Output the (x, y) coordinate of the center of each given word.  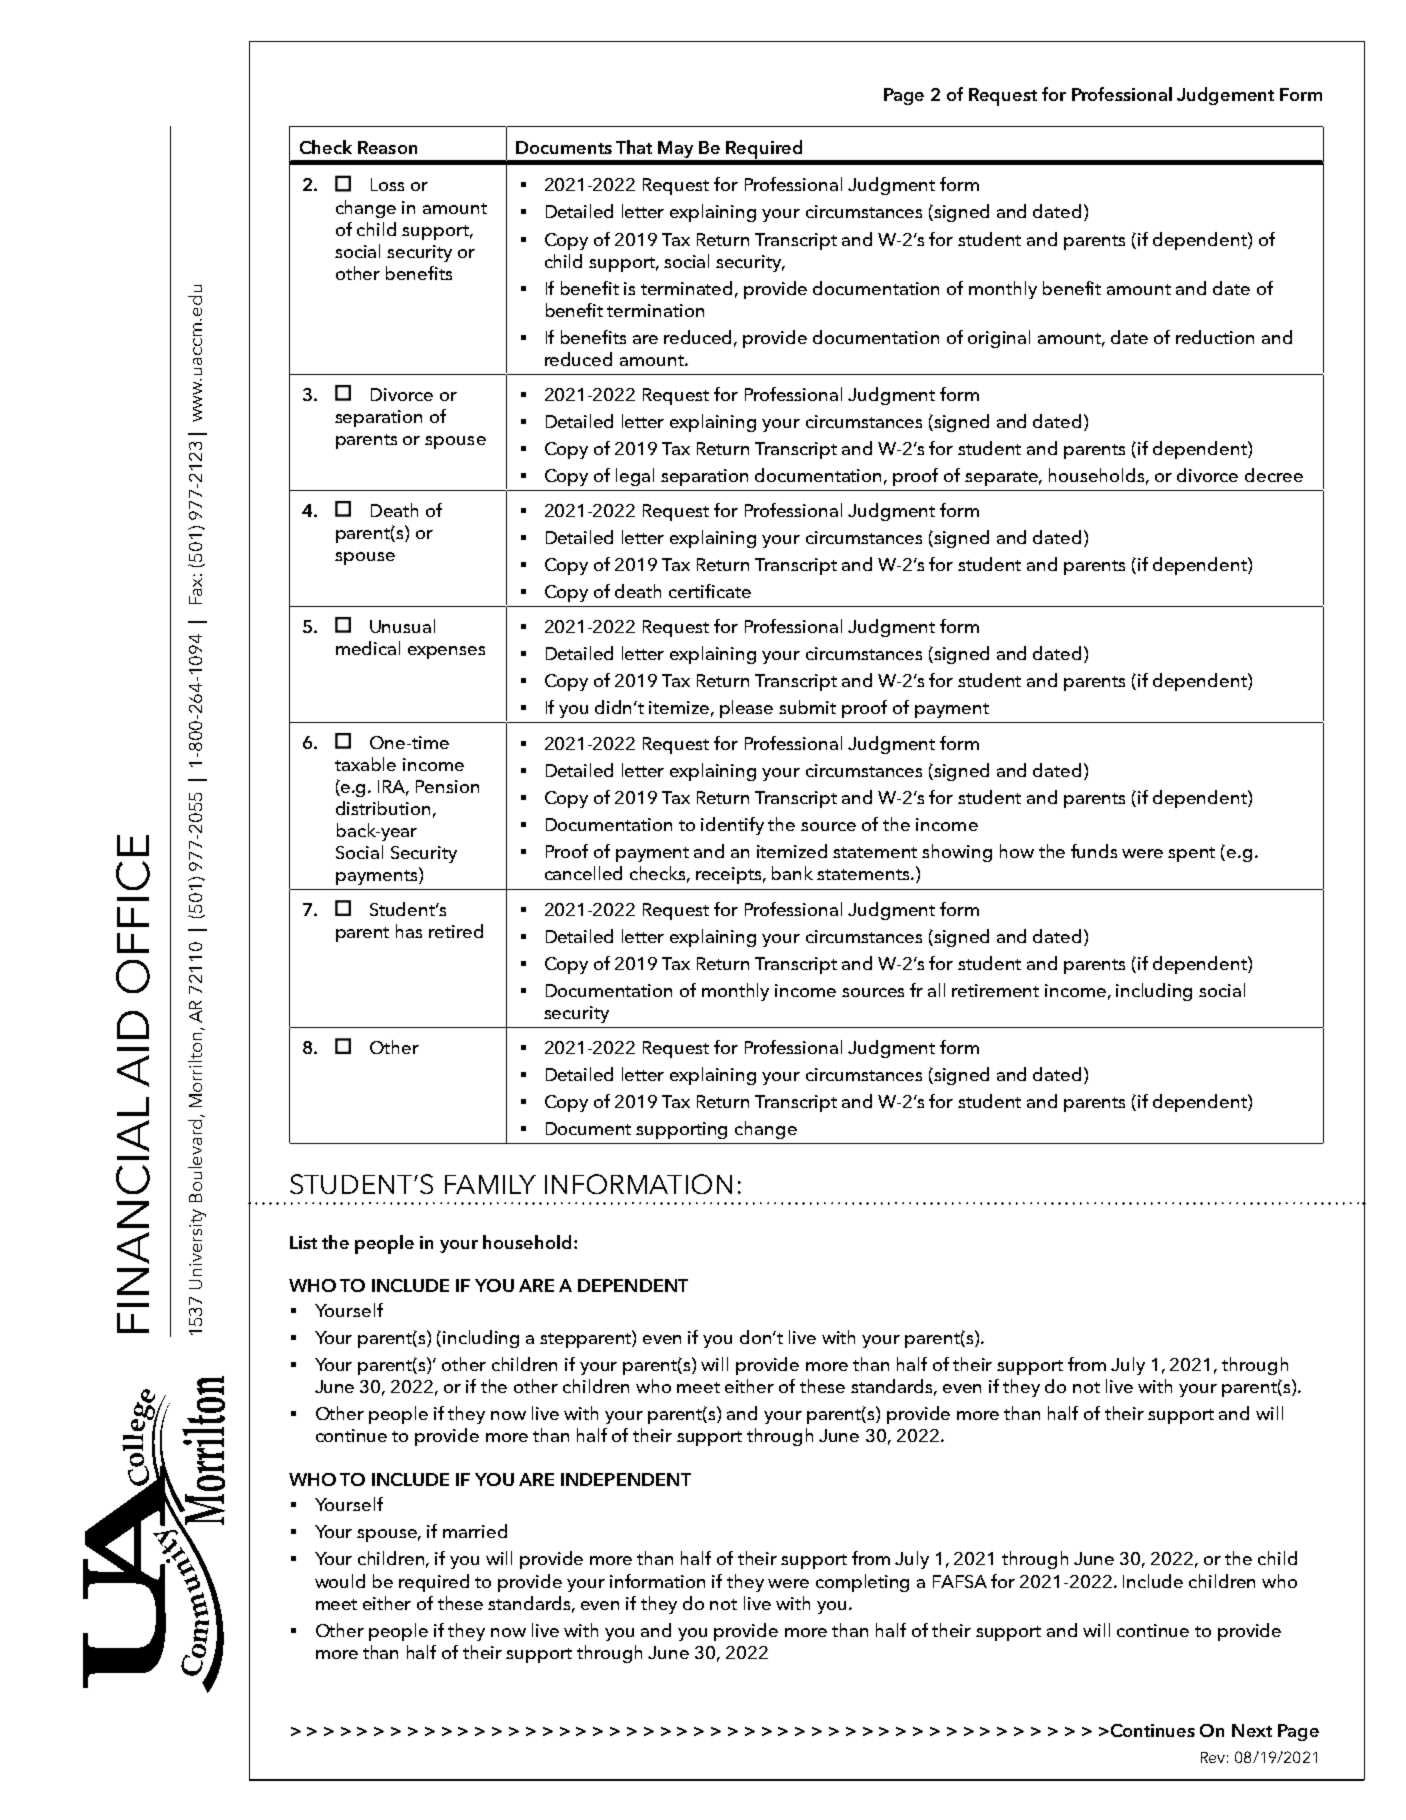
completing (862, 1583)
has (409, 931)
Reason (387, 147)
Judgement (1225, 96)
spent (1191, 854)
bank (792, 873)
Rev (1213, 1757)
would (340, 1581)
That (634, 147)
